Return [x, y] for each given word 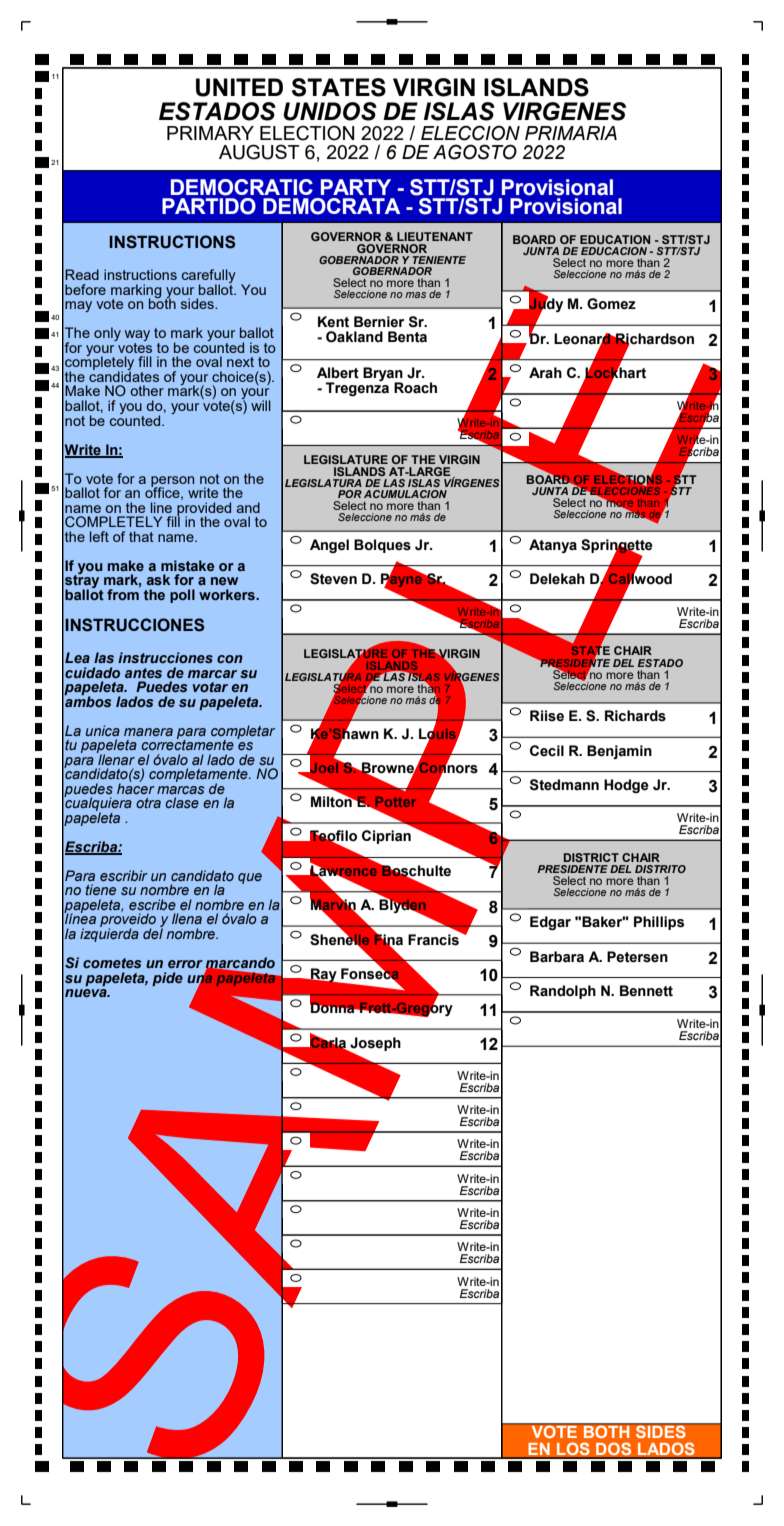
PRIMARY [210, 133]
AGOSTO [475, 152]
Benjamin [619, 752]
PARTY [356, 187]
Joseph [374, 1045]
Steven [333, 579]
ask [158, 579]
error [185, 964]
